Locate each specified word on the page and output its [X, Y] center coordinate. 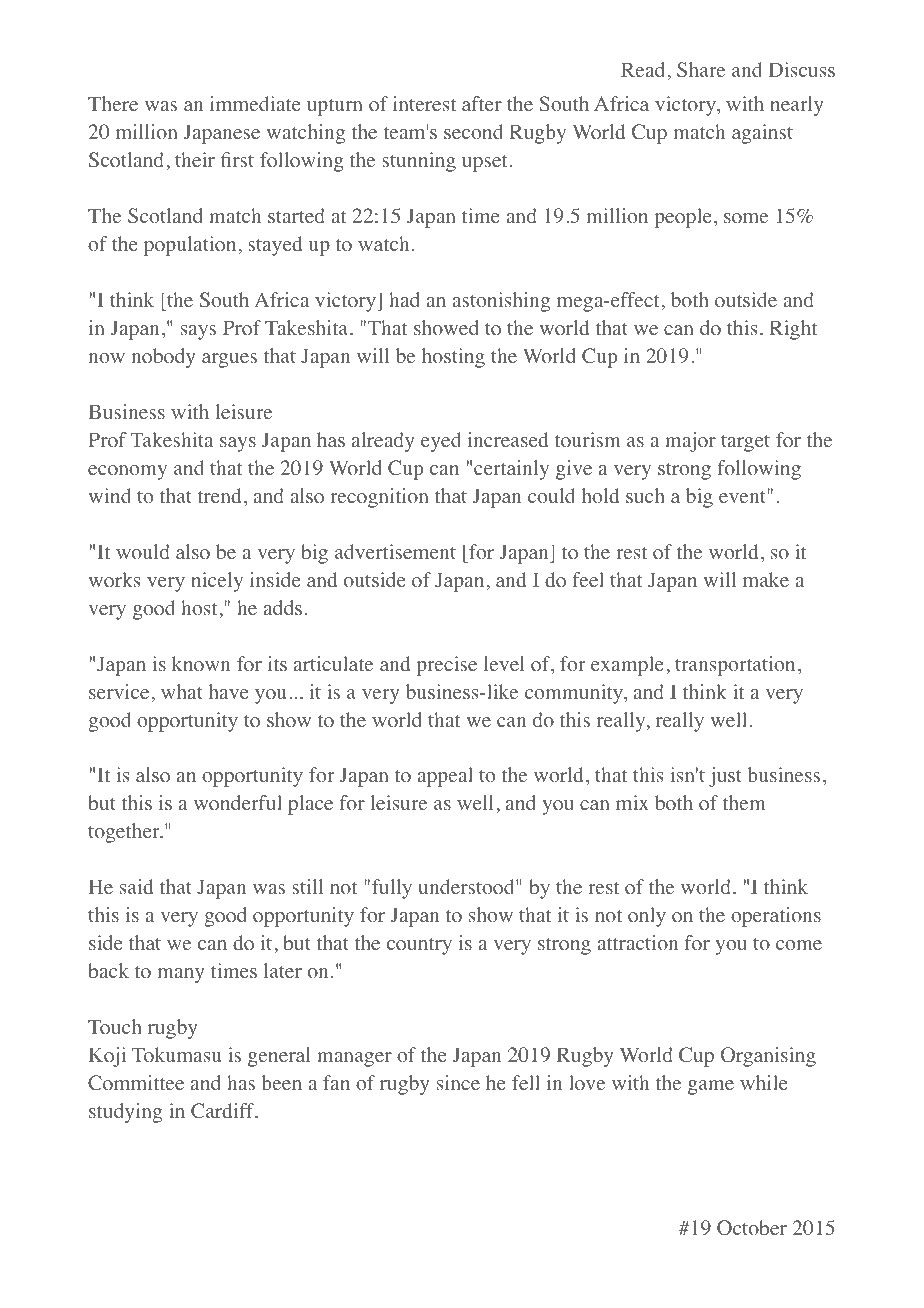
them [744, 802]
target [745, 443]
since [458, 1082]
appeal [445, 777]
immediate [255, 103]
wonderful [238, 803]
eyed [441, 442]
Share [701, 70]
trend [219, 495]
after [482, 103]
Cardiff [224, 1111]
